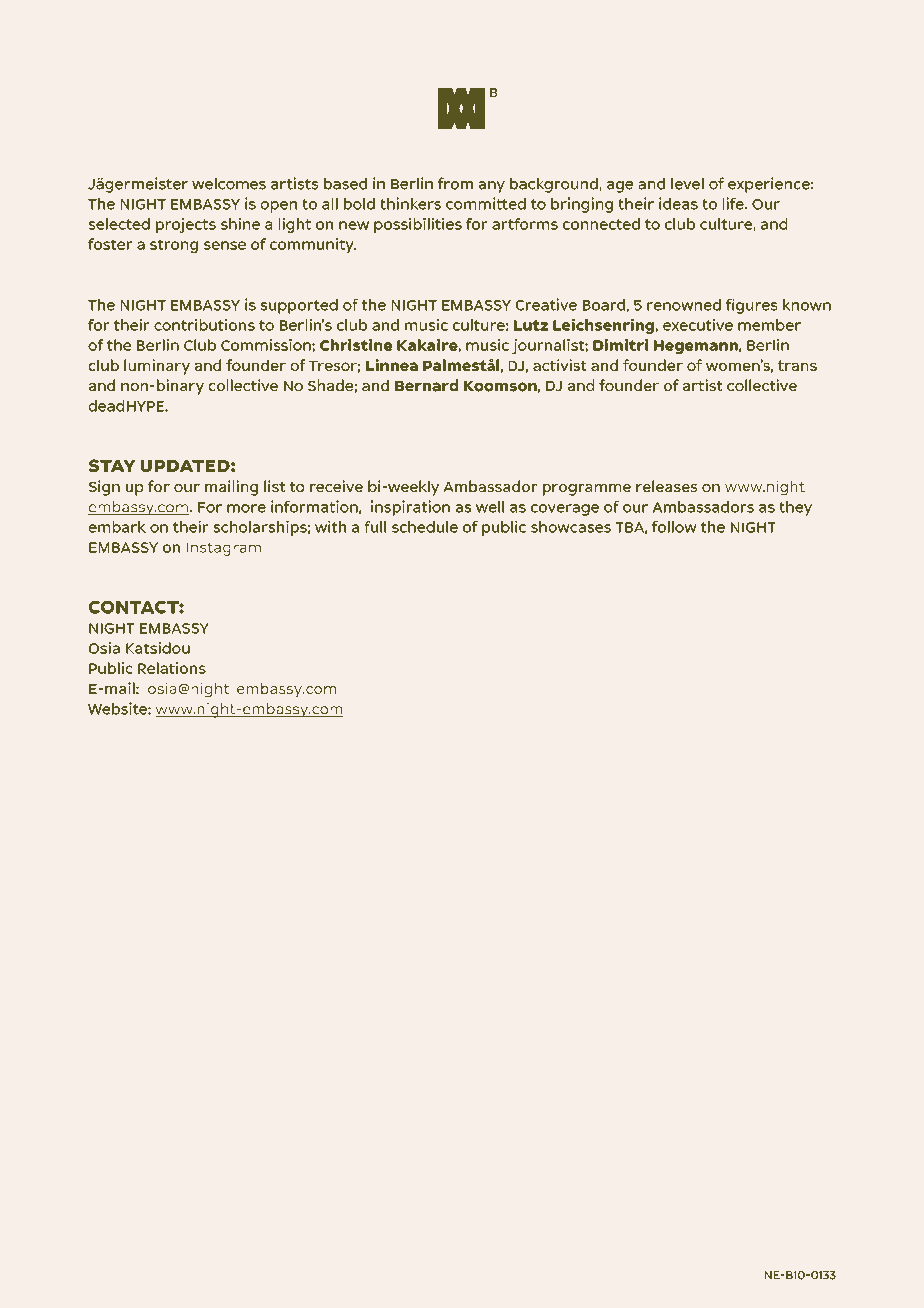 The image size is (924, 1308). I want to click on Relations, so click(172, 668).
